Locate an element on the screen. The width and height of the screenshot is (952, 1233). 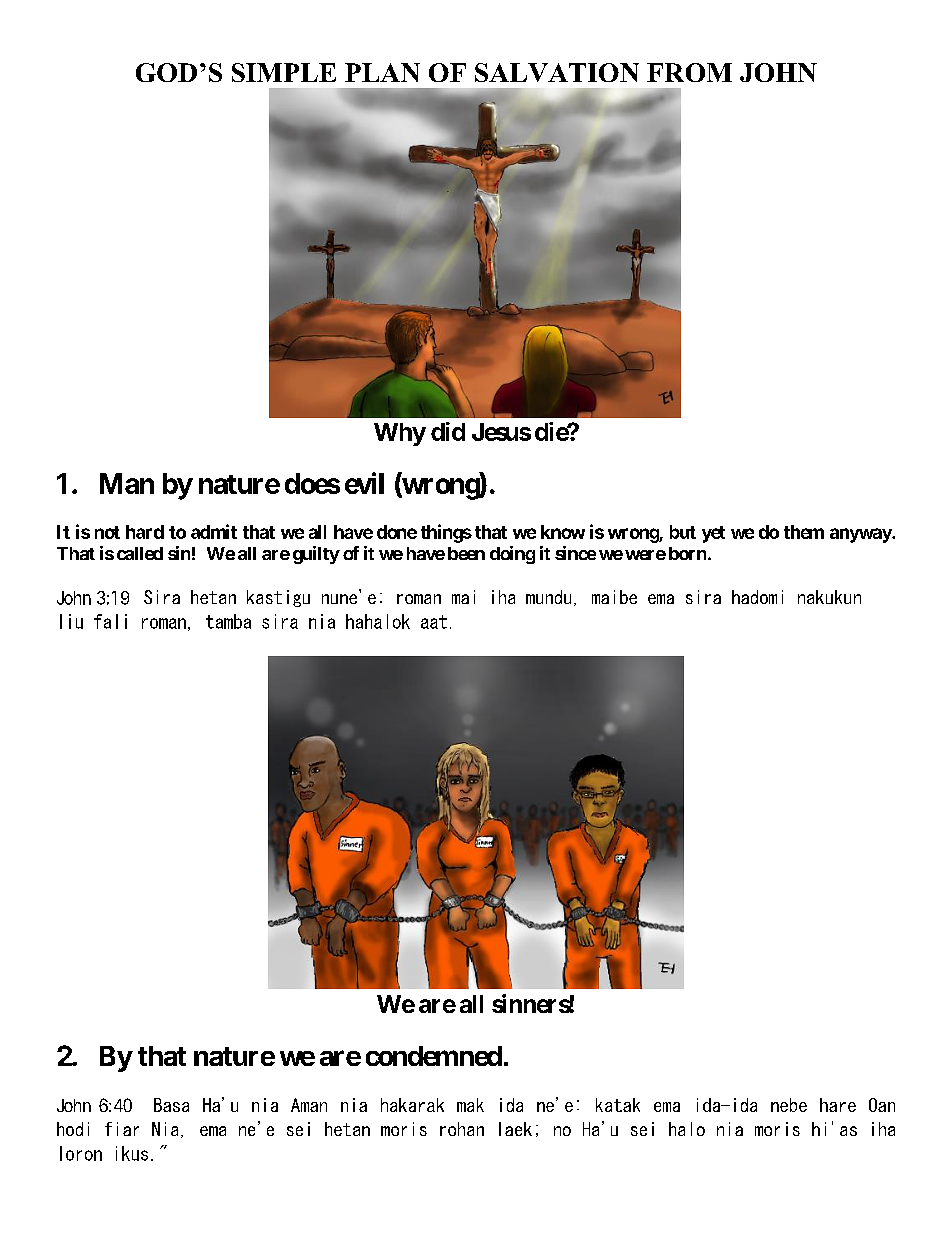
Aman is located at coordinates (309, 1105).
